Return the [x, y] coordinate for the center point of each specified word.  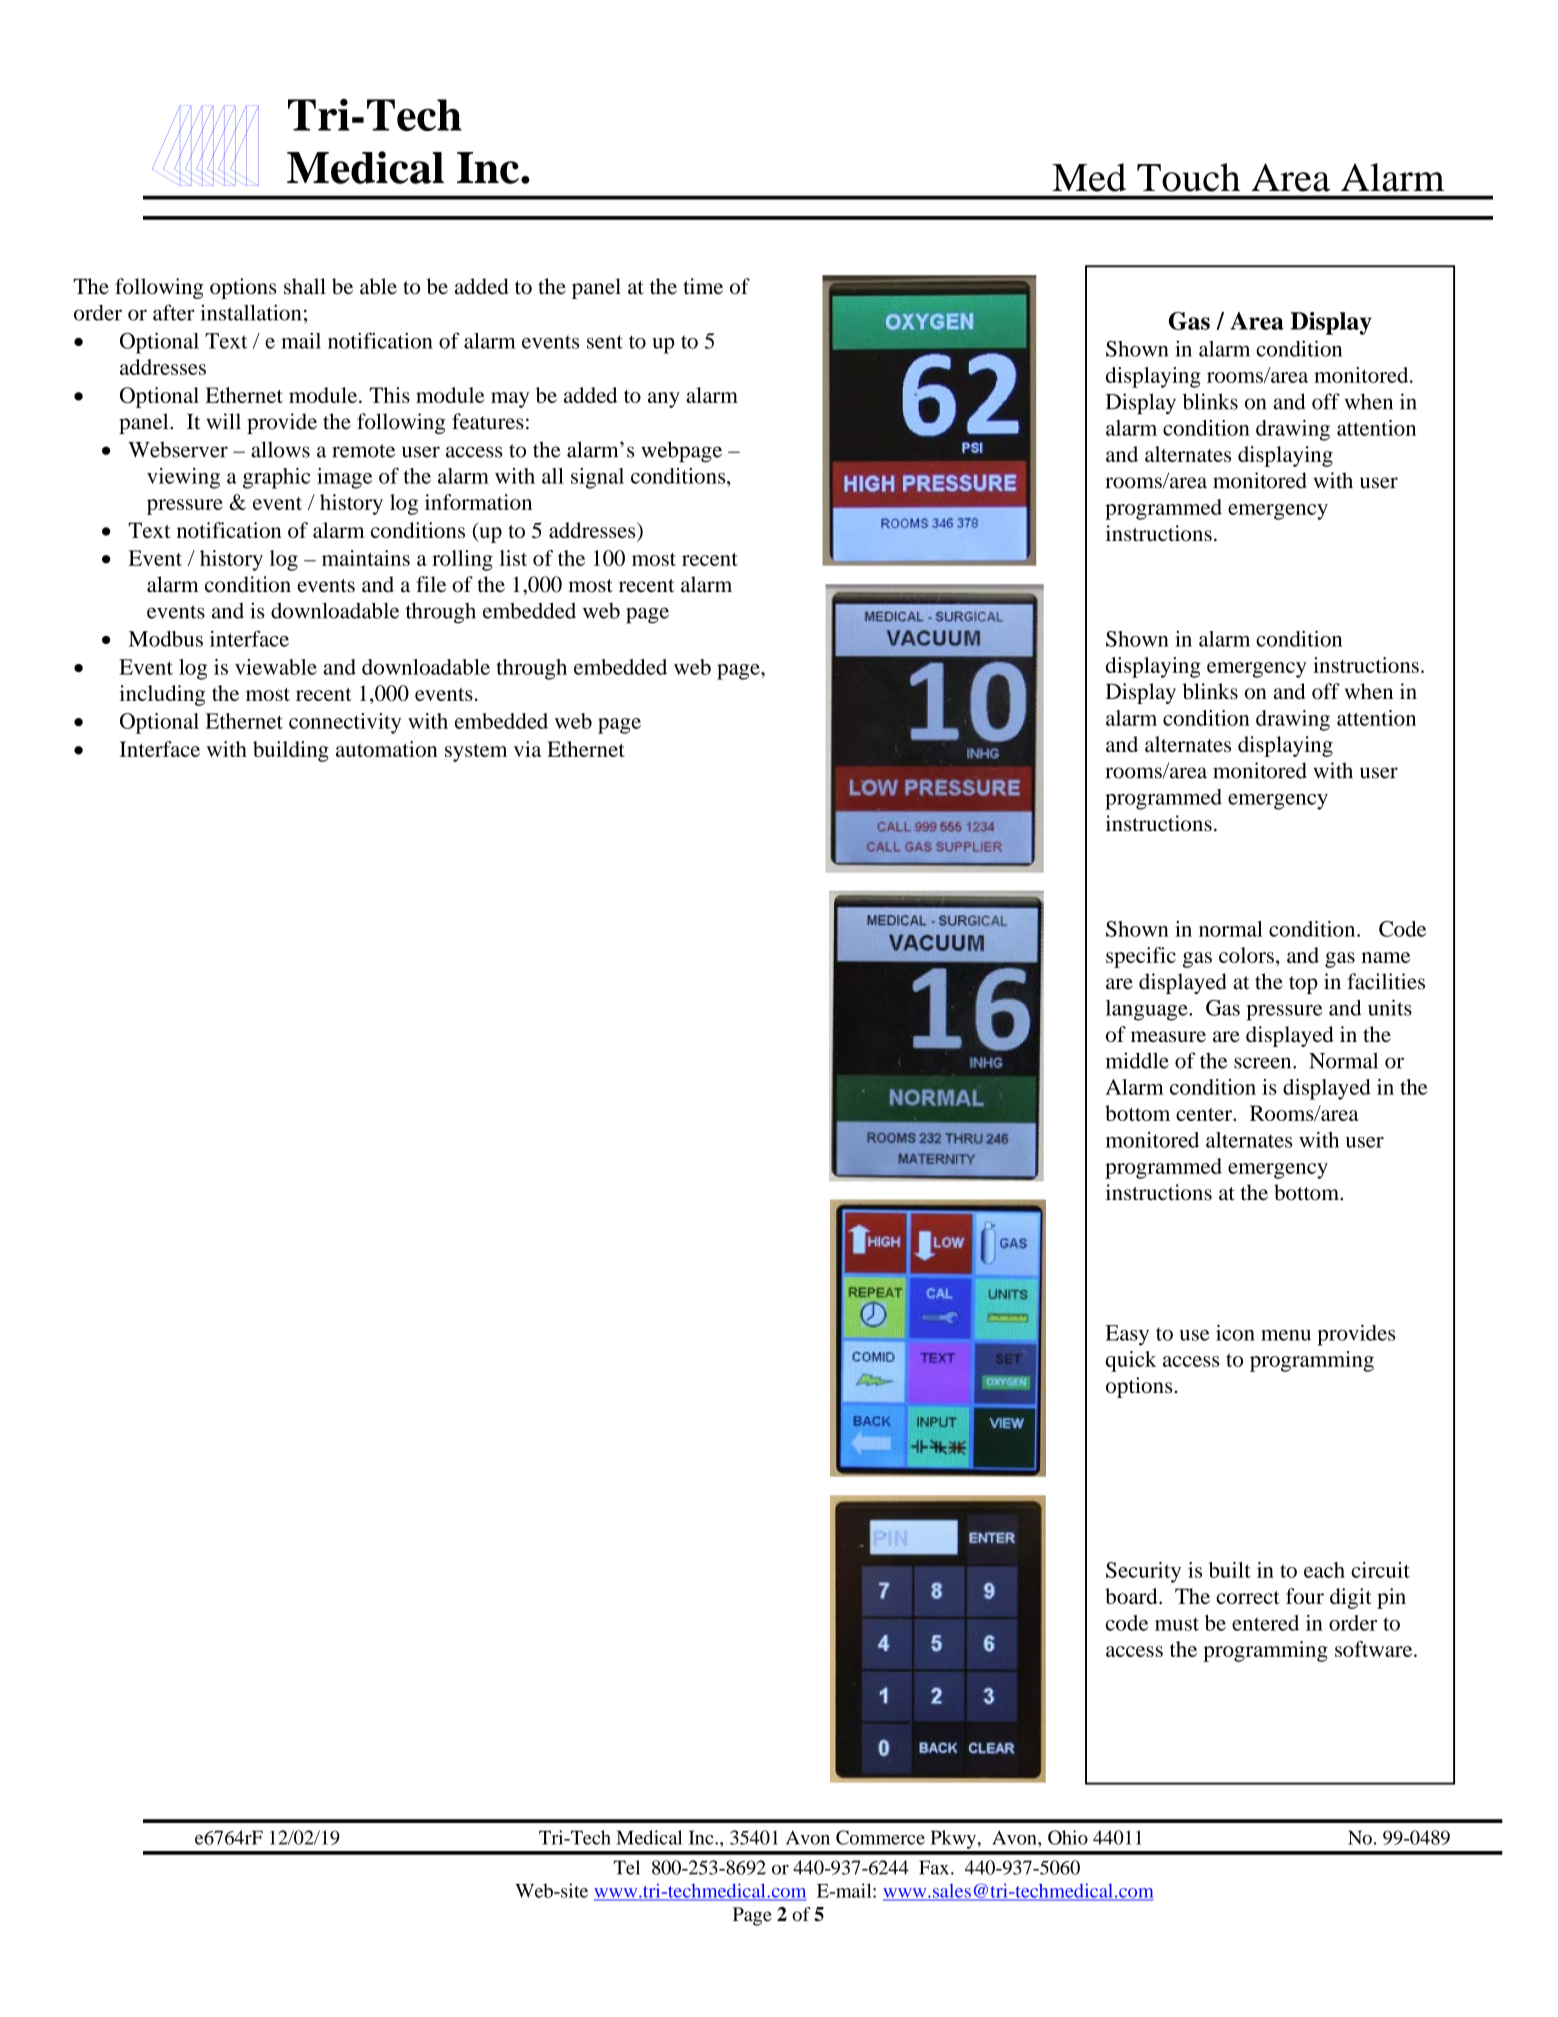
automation [387, 749]
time [703, 286]
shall [305, 286]
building [291, 751]
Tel [626, 1867]
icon [1235, 1332]
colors [1246, 955]
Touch [1188, 177]
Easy [1127, 1335]
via [528, 749]
